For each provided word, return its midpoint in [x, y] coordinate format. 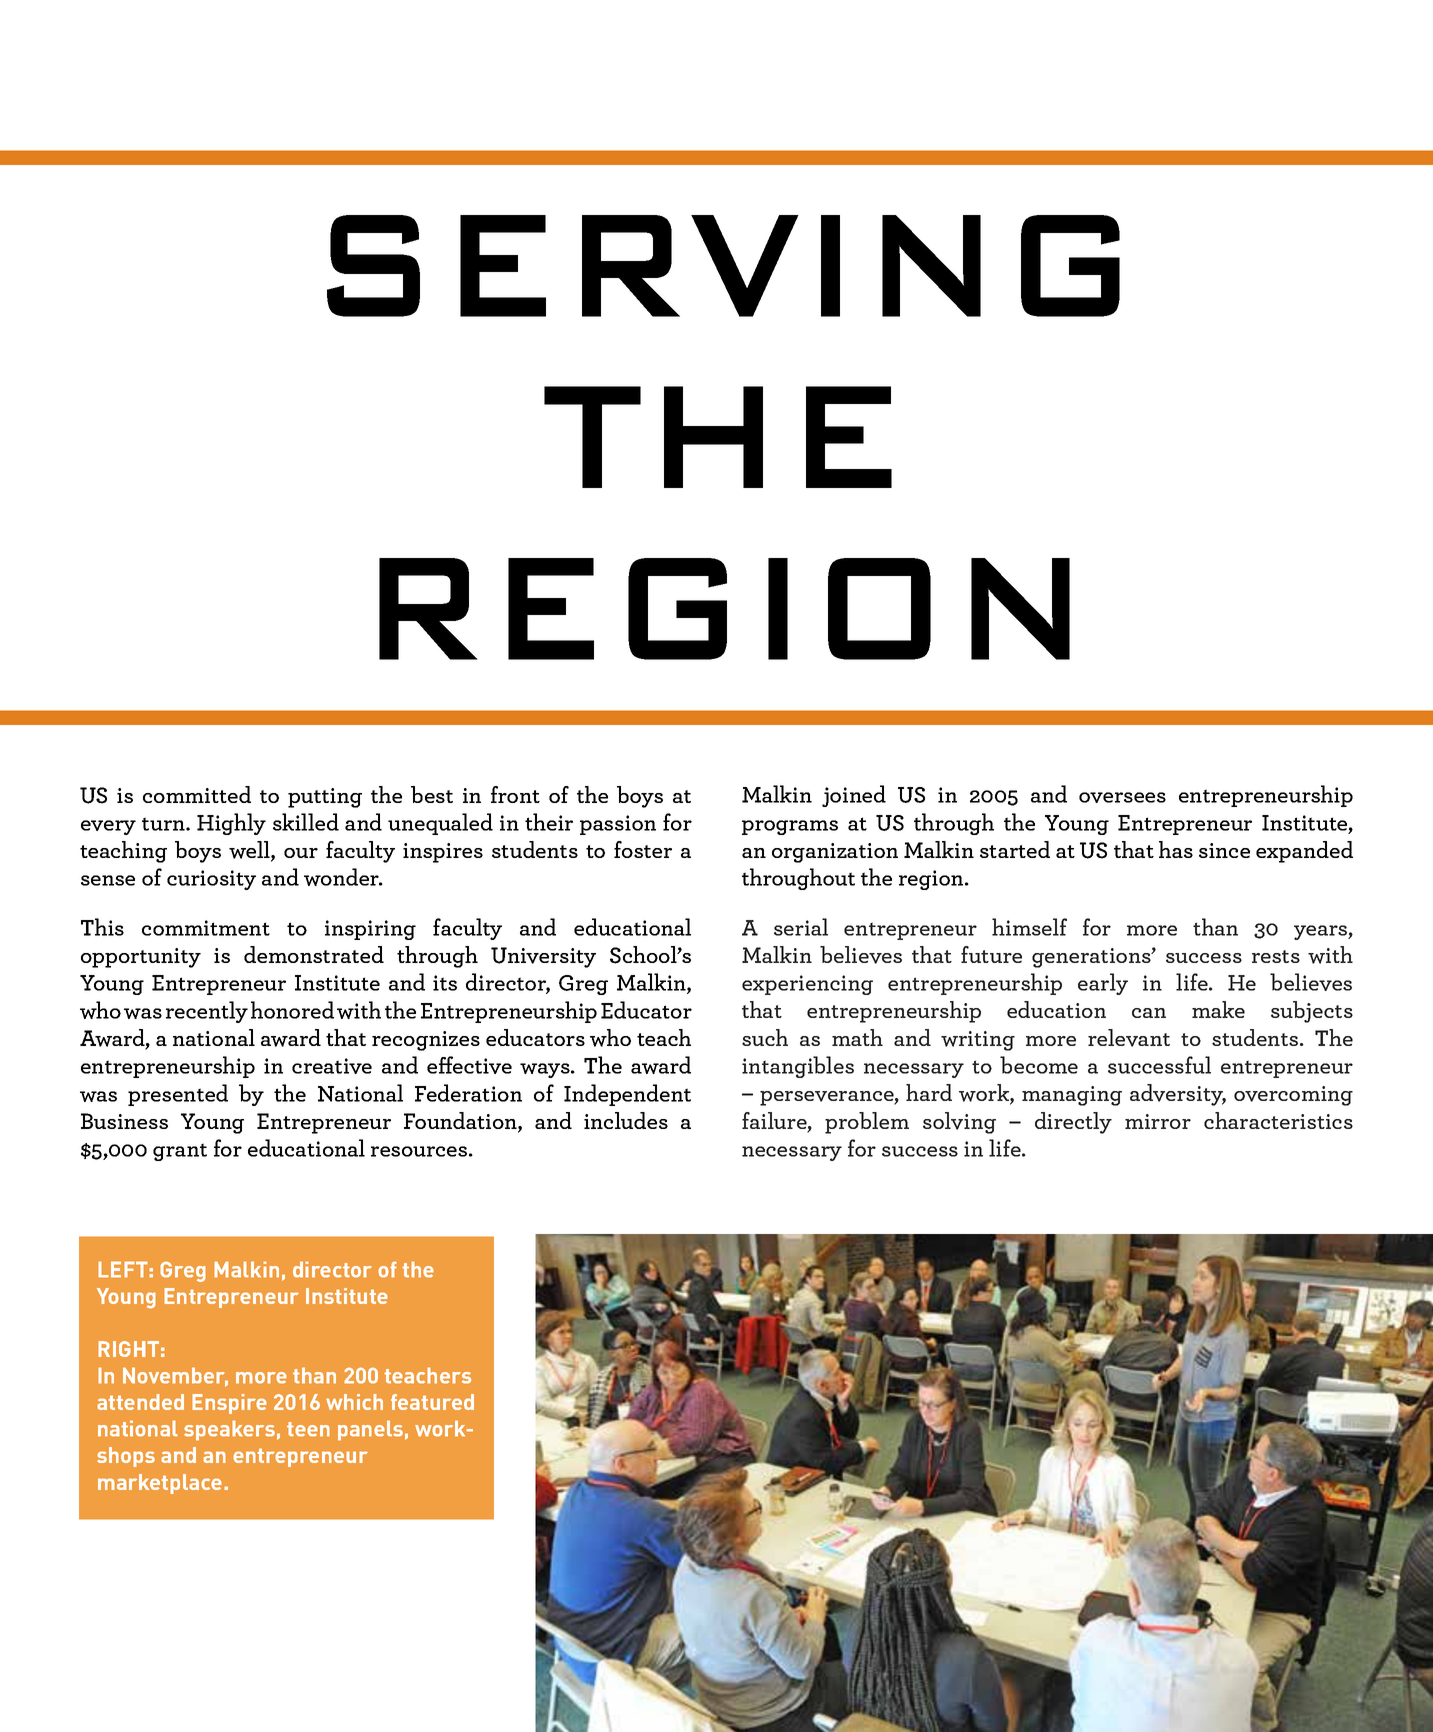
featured [432, 1402]
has [1176, 849]
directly [1073, 1123]
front [515, 794]
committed [197, 794]
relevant [1129, 1038]
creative [332, 1066]
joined [854, 796]
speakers [229, 1430]
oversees [1122, 797]
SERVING [723, 266]
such [765, 1037]
